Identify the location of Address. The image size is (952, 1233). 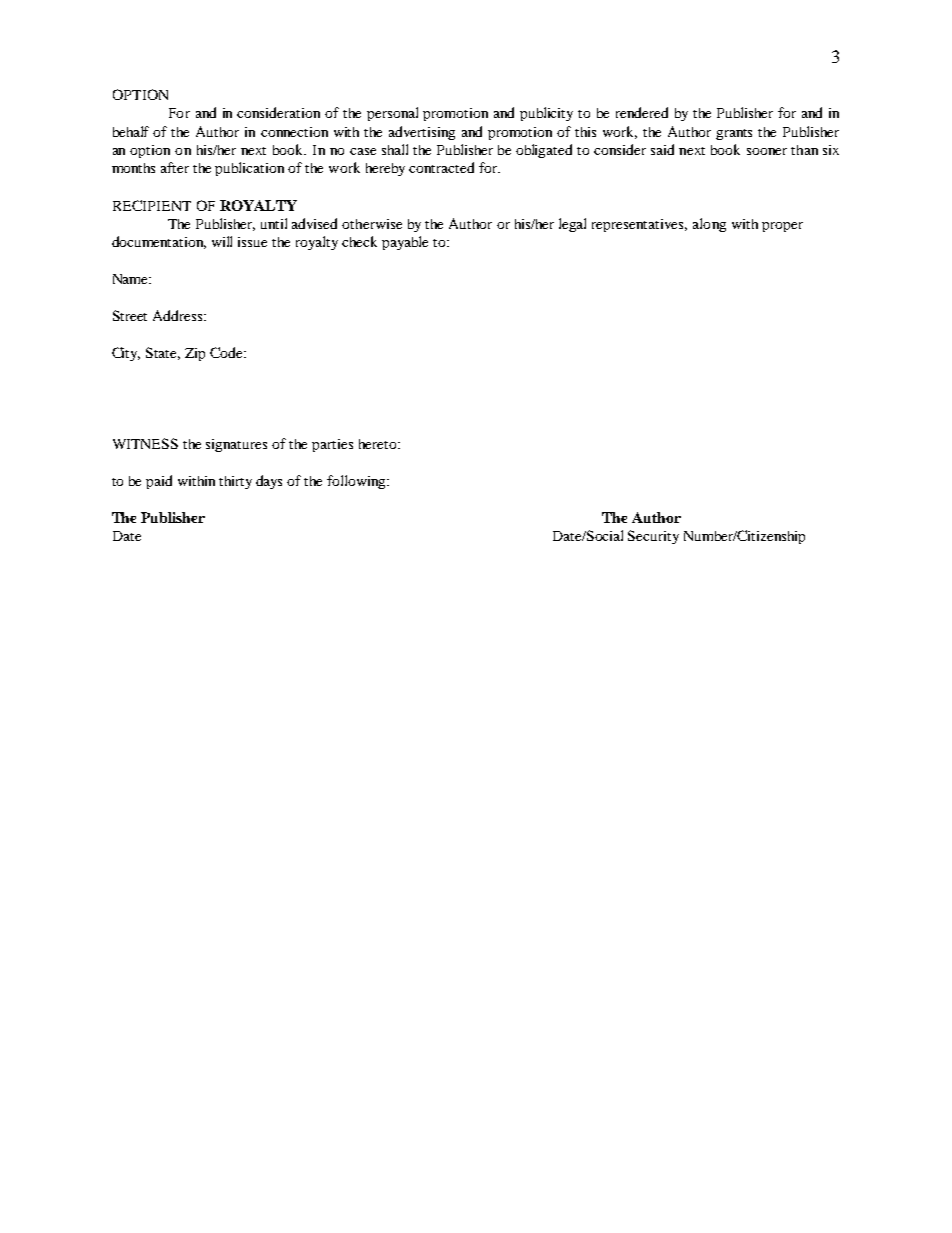
(179, 315).
